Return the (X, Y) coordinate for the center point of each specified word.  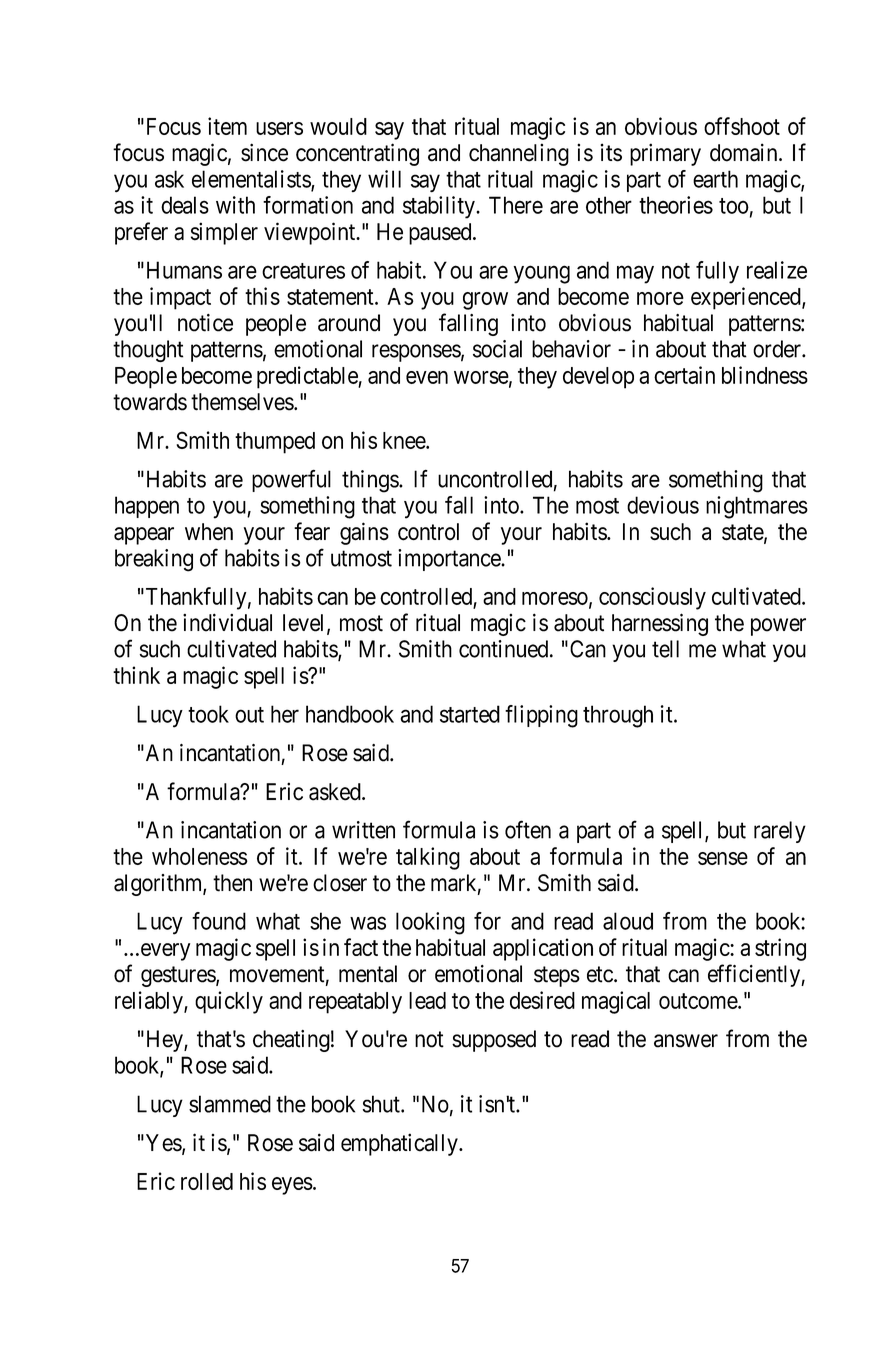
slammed (230, 1104)
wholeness (200, 856)
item (227, 126)
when (209, 532)
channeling (519, 154)
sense (723, 858)
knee (405, 440)
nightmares (757, 507)
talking (428, 858)
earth (715, 179)
